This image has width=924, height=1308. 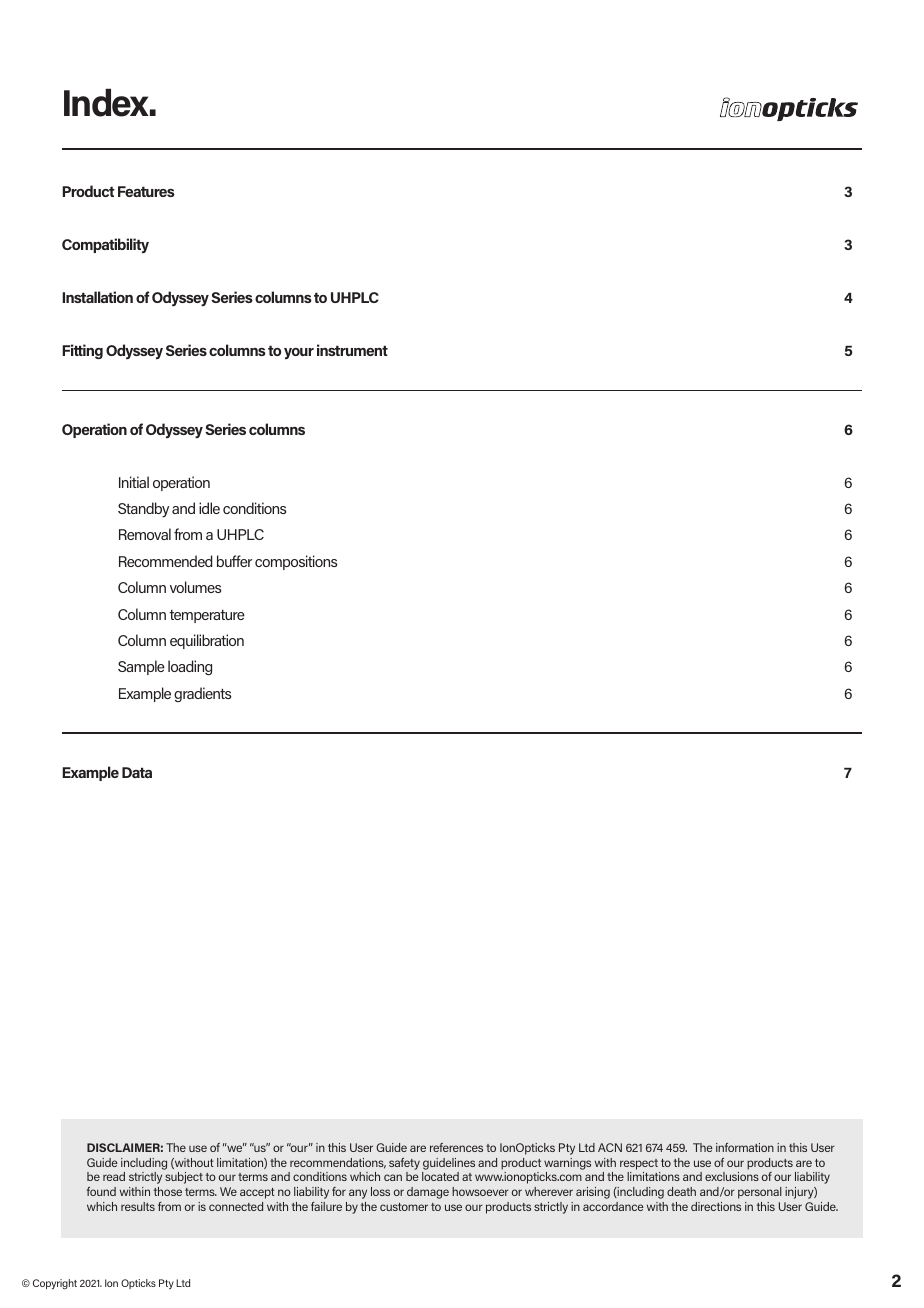 I want to click on customer, so click(x=404, y=1207).
